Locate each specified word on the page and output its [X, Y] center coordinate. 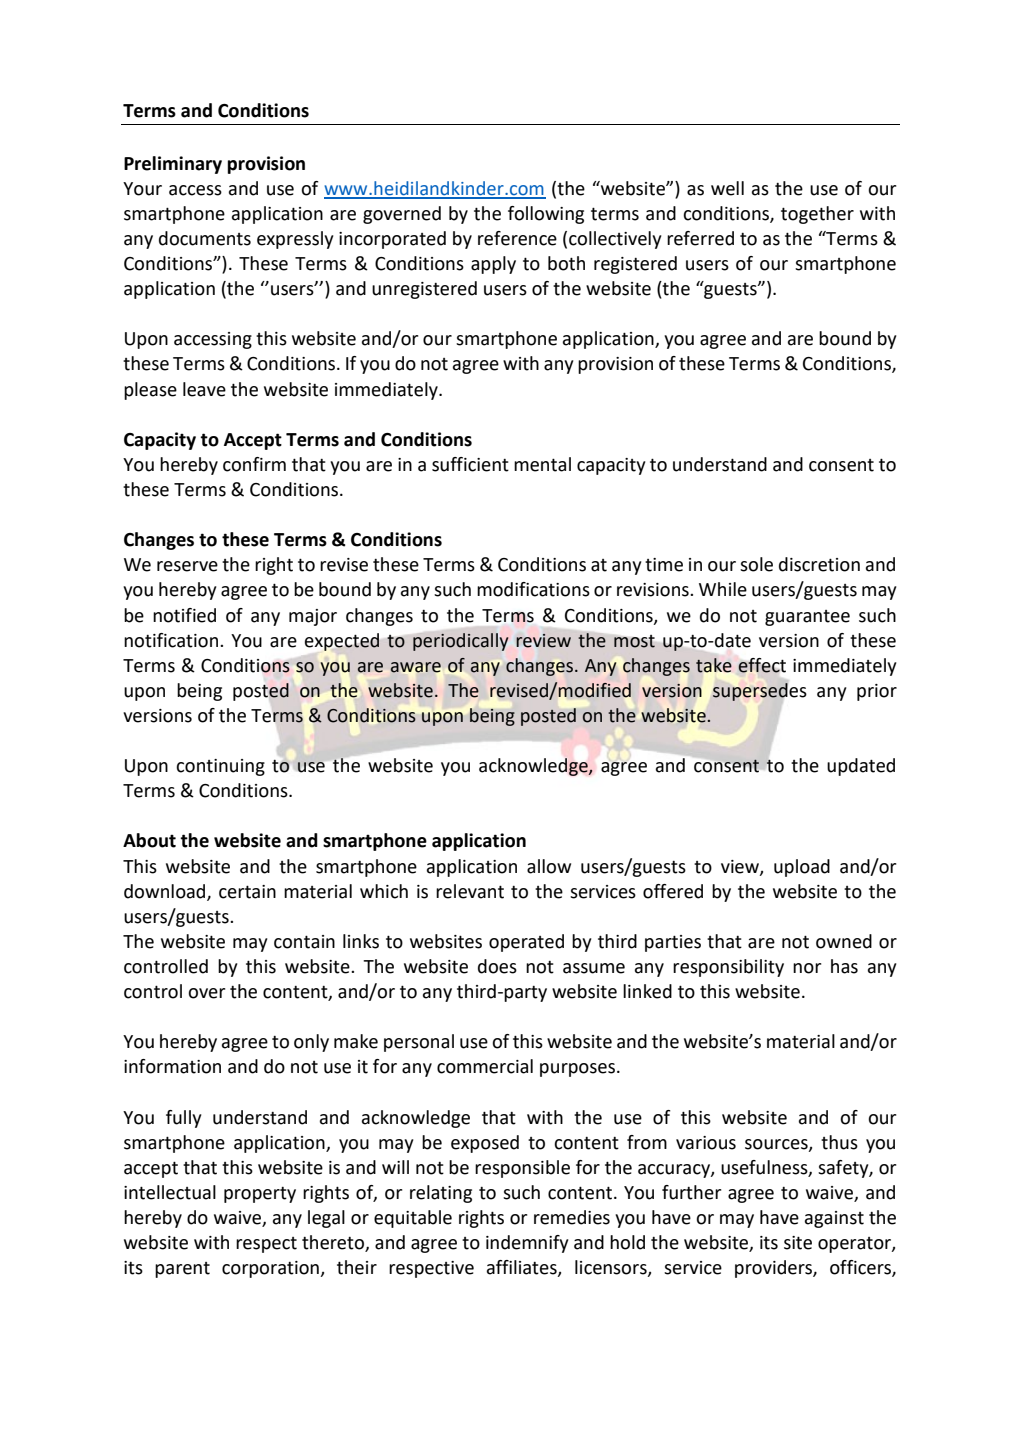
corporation [271, 1269]
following [546, 215]
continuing [220, 767]
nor [807, 968]
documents [205, 238]
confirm [254, 464]
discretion [819, 564]
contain [304, 942]
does [497, 966]
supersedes [759, 692]
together [817, 215]
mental [542, 464]
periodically [460, 642]
